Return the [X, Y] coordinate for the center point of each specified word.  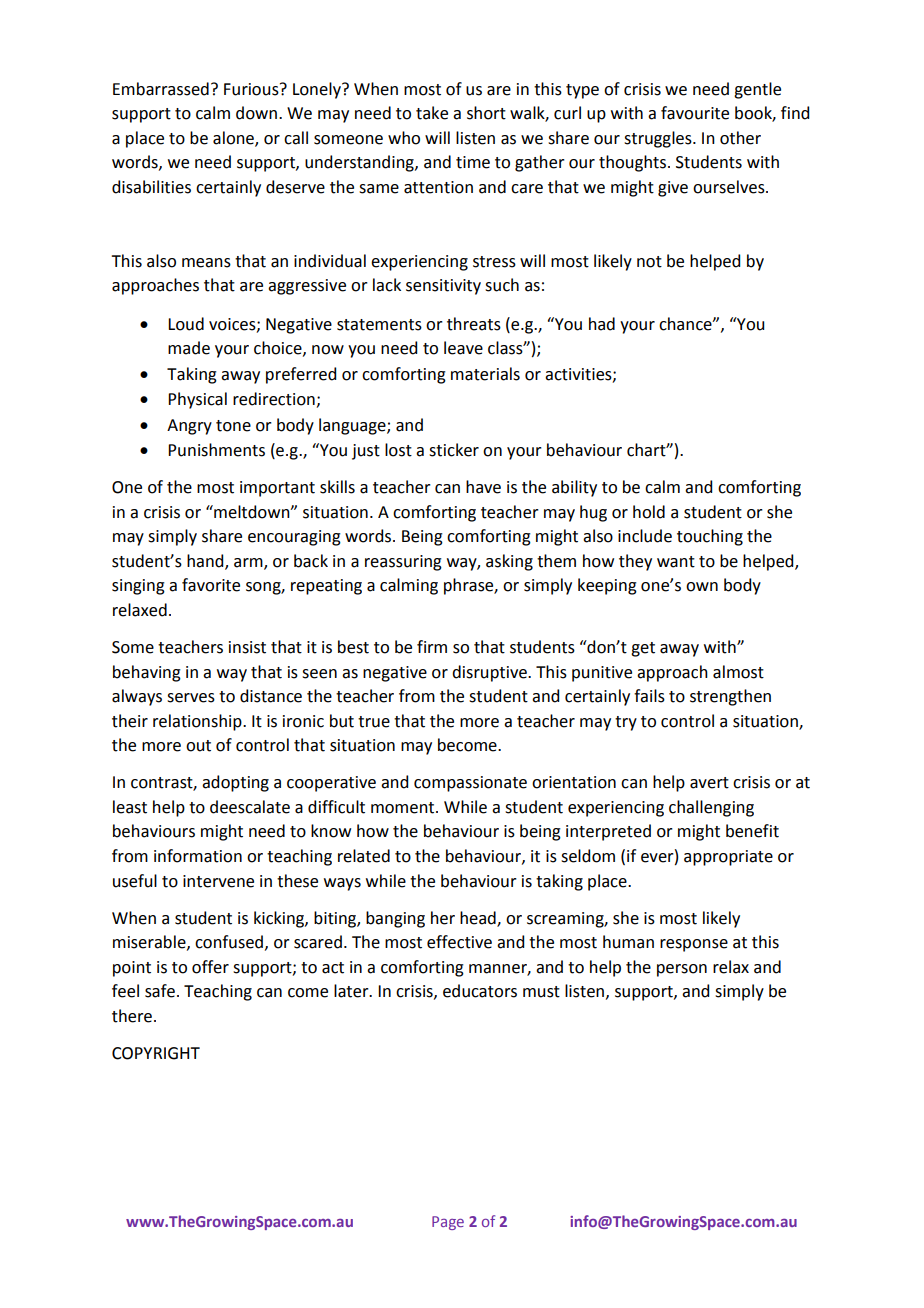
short [486, 113]
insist [247, 647]
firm [432, 646]
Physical [197, 400]
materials [485, 374]
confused [229, 942]
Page [448, 1223]
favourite [695, 113]
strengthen [730, 697]
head [479, 918]
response [694, 945]
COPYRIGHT [156, 1053]
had [602, 324]
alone [234, 138]
